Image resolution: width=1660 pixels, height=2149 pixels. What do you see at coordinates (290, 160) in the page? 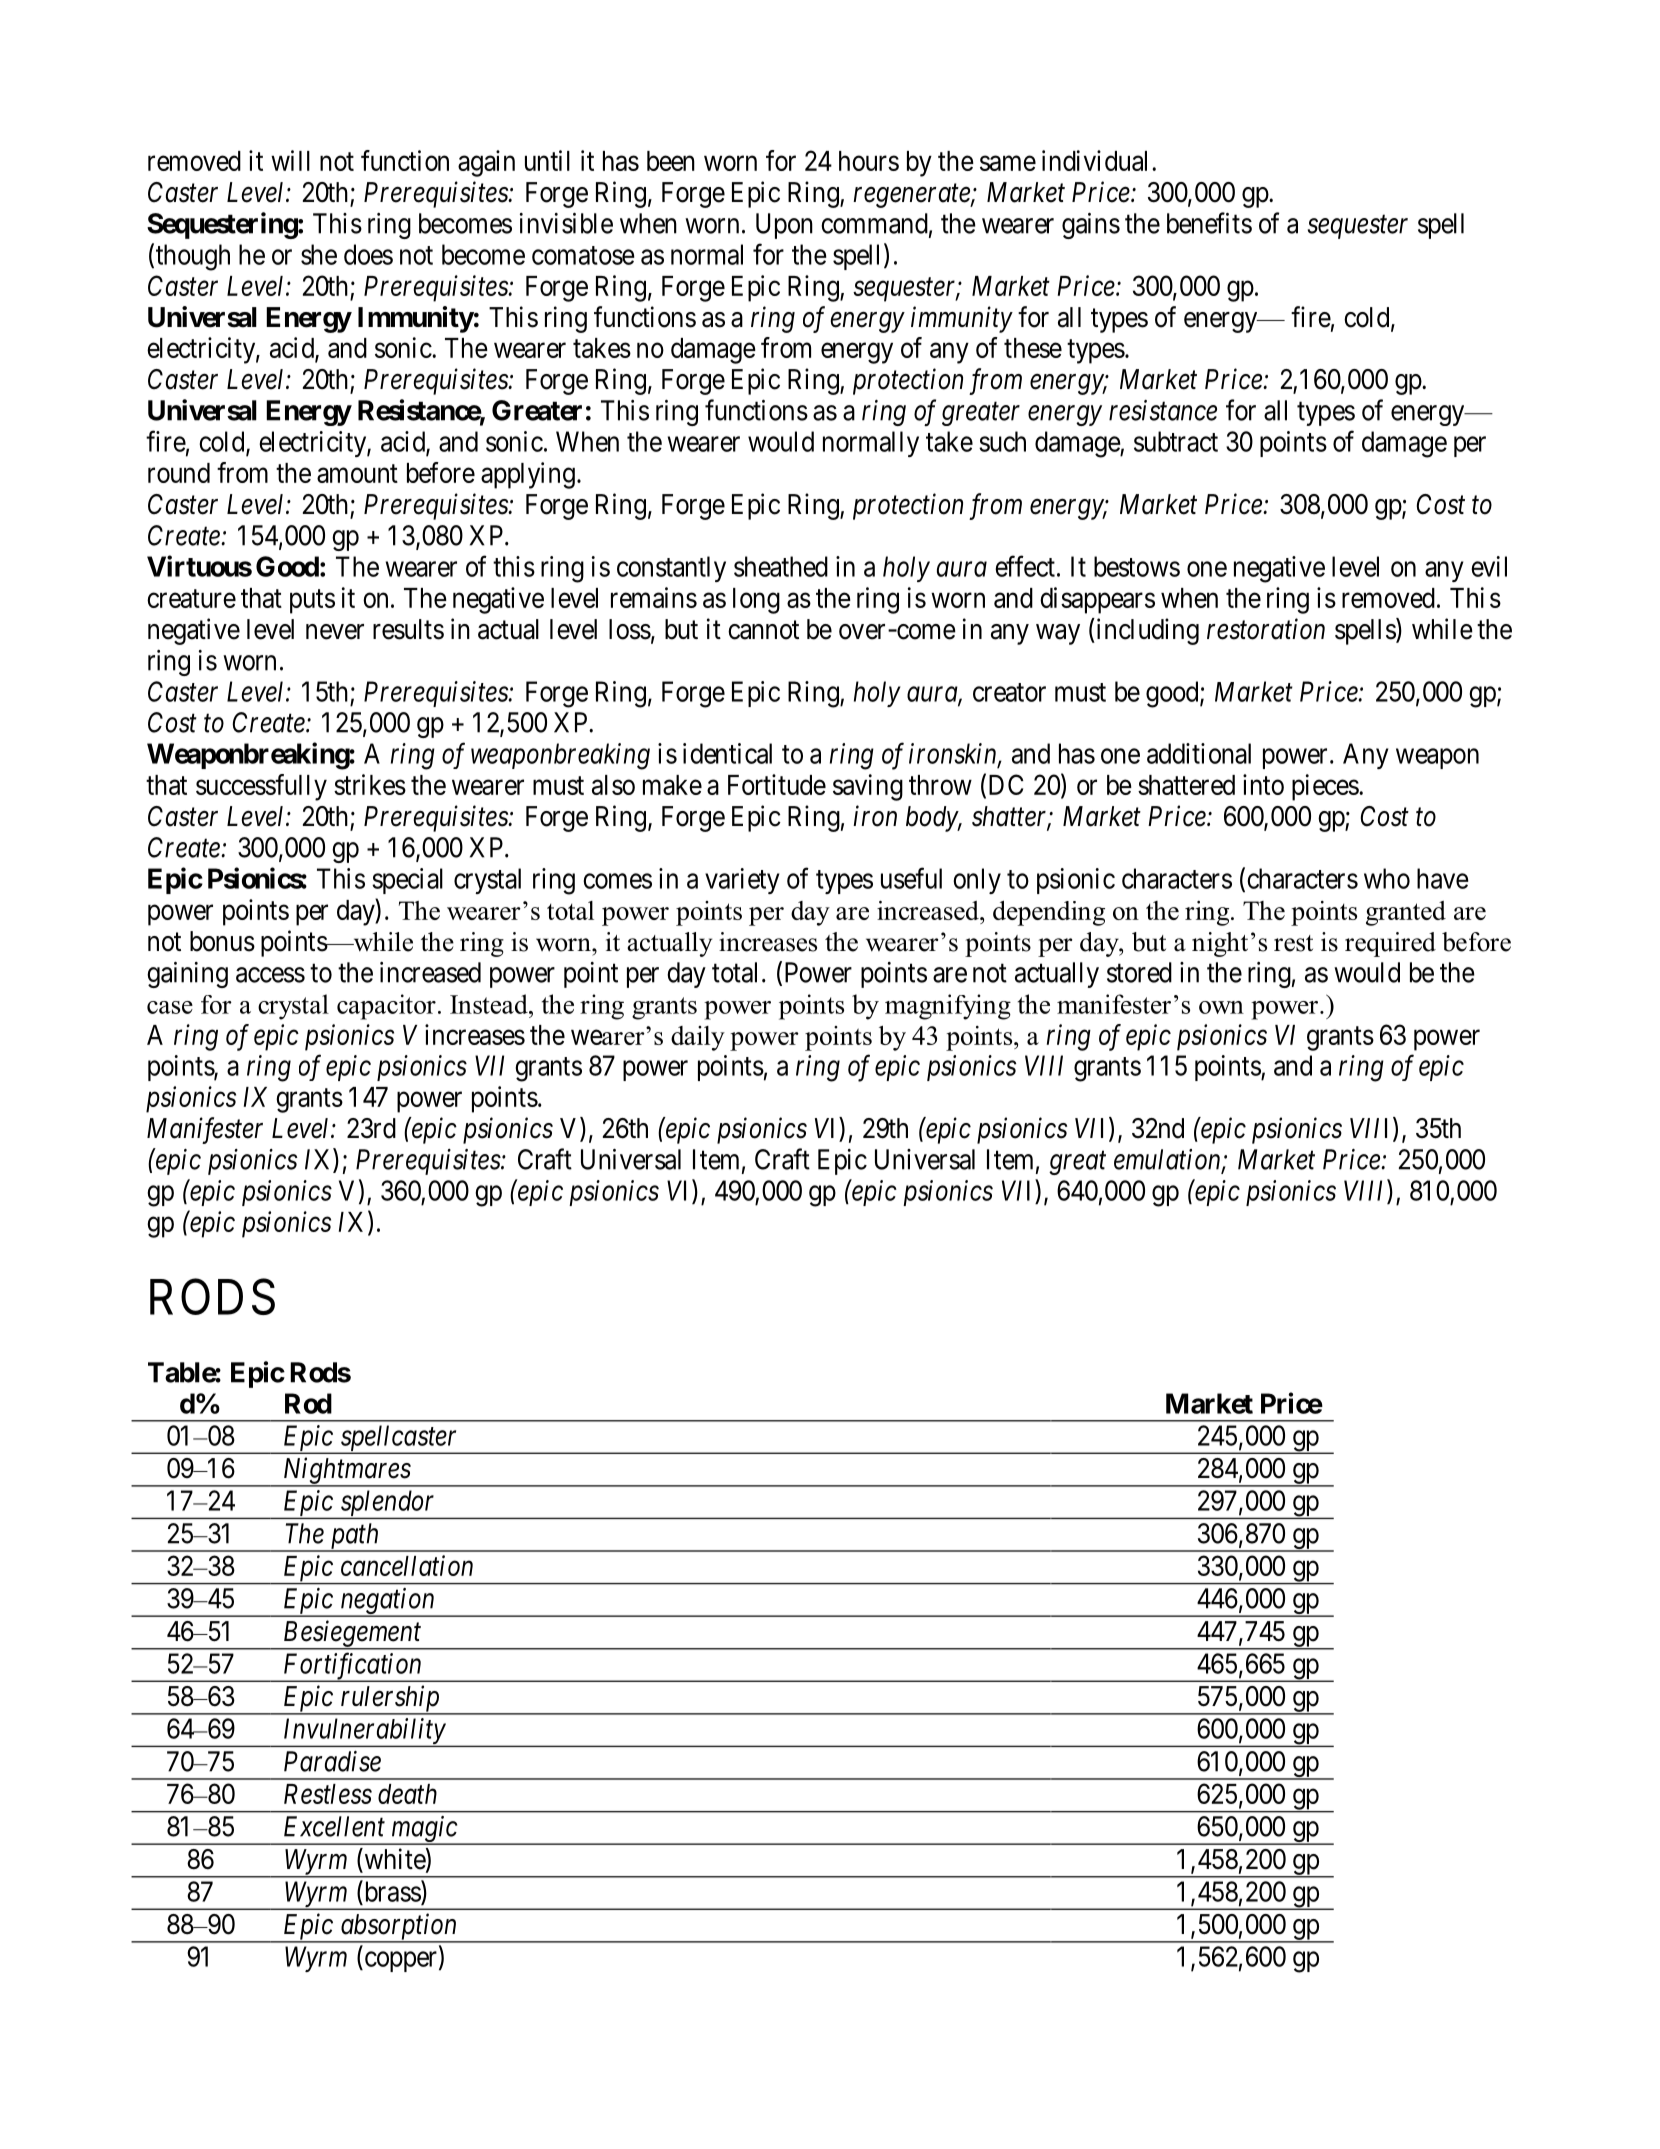
I see `will` at bounding box center [290, 160].
